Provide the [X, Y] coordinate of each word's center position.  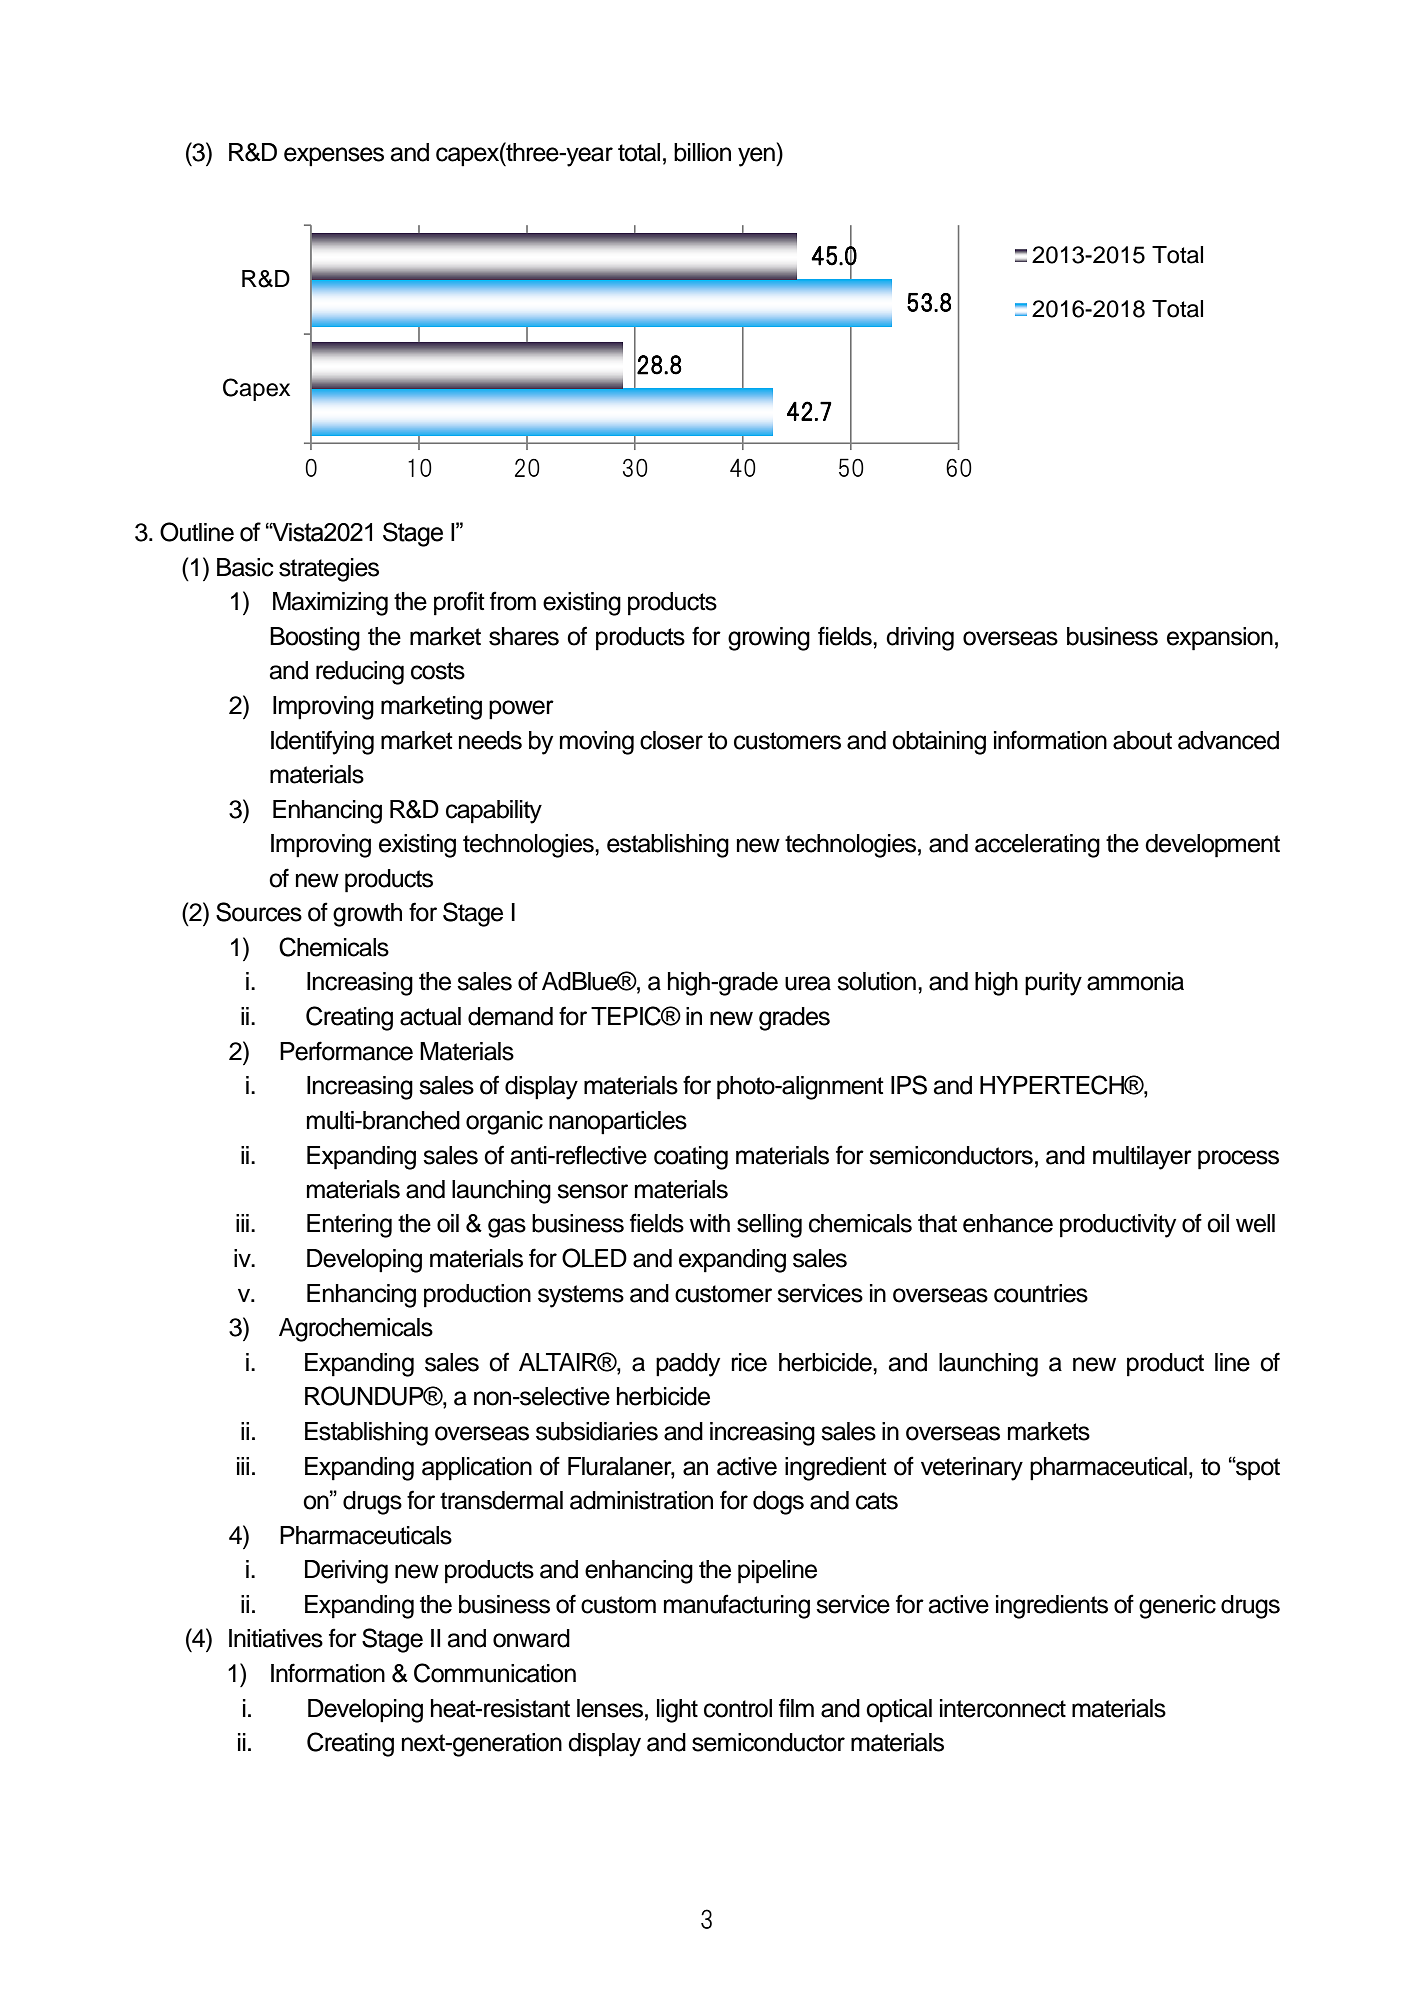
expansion [1220, 639]
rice [749, 1362]
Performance [346, 1051]
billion [702, 152]
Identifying [322, 742]
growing [769, 639]
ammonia [1135, 981]
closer [671, 740]
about [1142, 740]
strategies [329, 570]
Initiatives [276, 1638]
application [477, 1469]
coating [691, 1158]
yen [757, 157]
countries [1041, 1293]
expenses [334, 157]
